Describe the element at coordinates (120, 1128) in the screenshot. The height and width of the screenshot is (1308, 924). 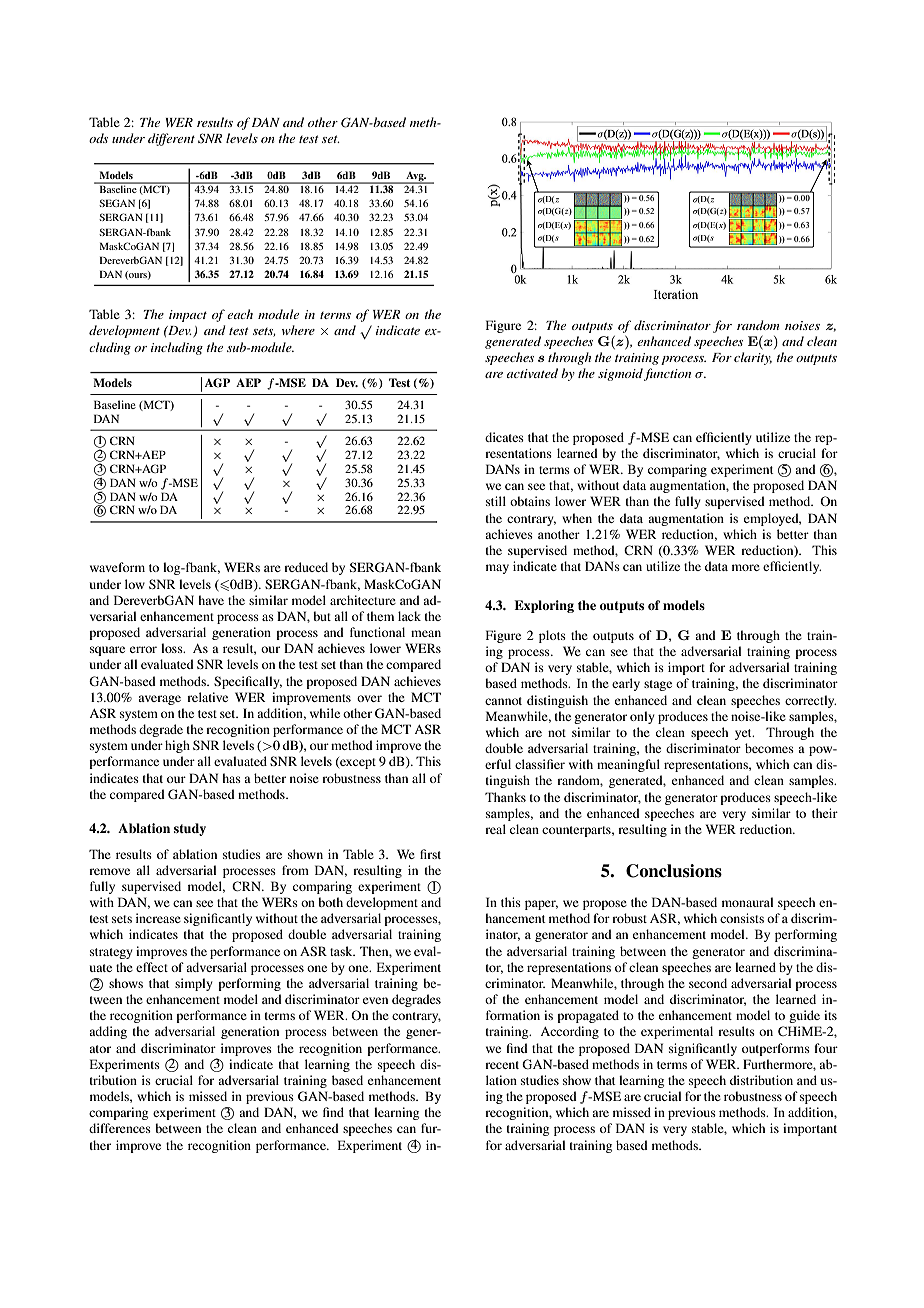
I see `differences` at that location.
